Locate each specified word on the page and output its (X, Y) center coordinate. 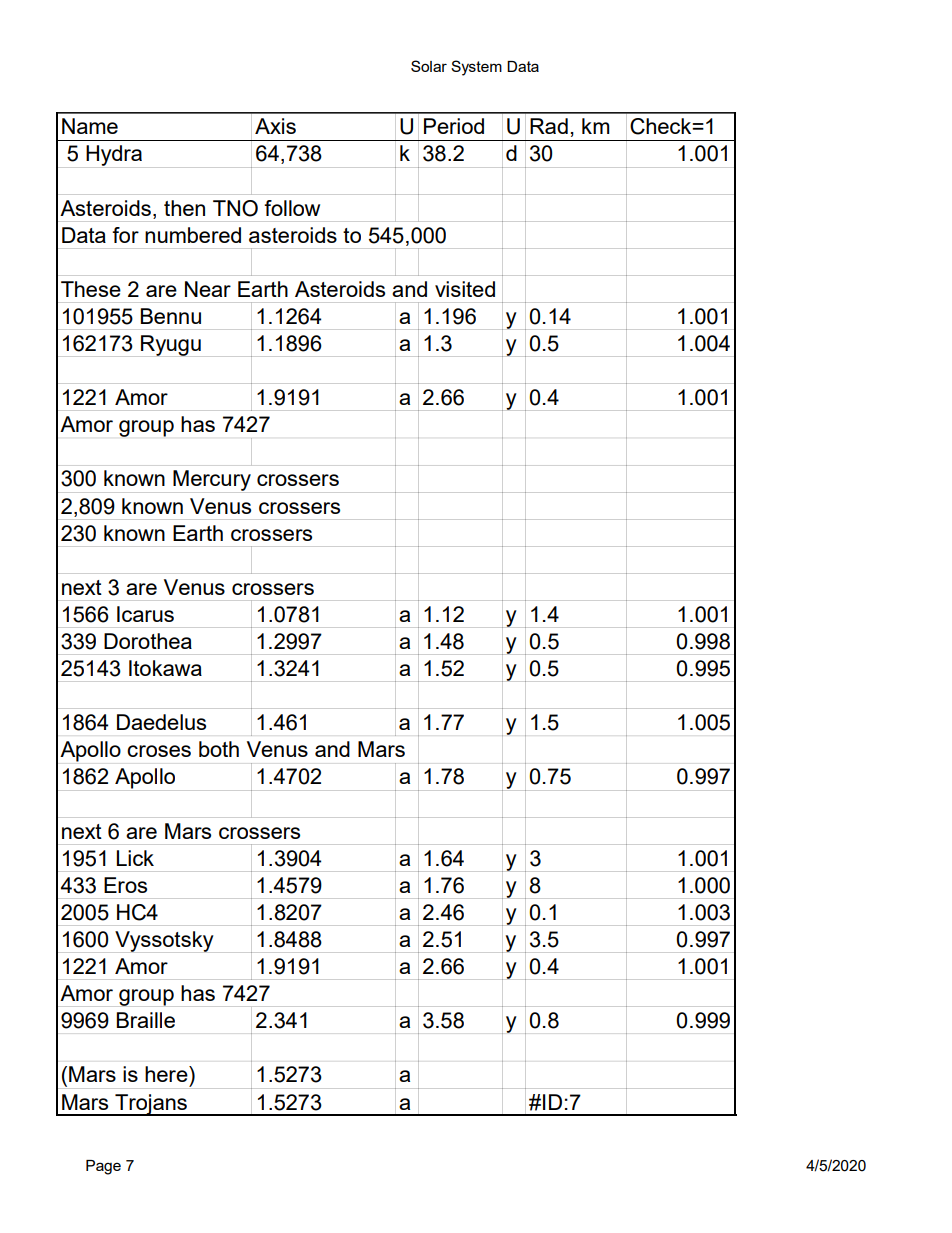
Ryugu (171, 345)
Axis (275, 126)
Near (208, 289)
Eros (125, 885)
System (476, 68)
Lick (135, 858)
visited (465, 289)
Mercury (212, 480)
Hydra (114, 155)
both (219, 749)
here (167, 1074)
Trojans (151, 1105)
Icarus (145, 614)
